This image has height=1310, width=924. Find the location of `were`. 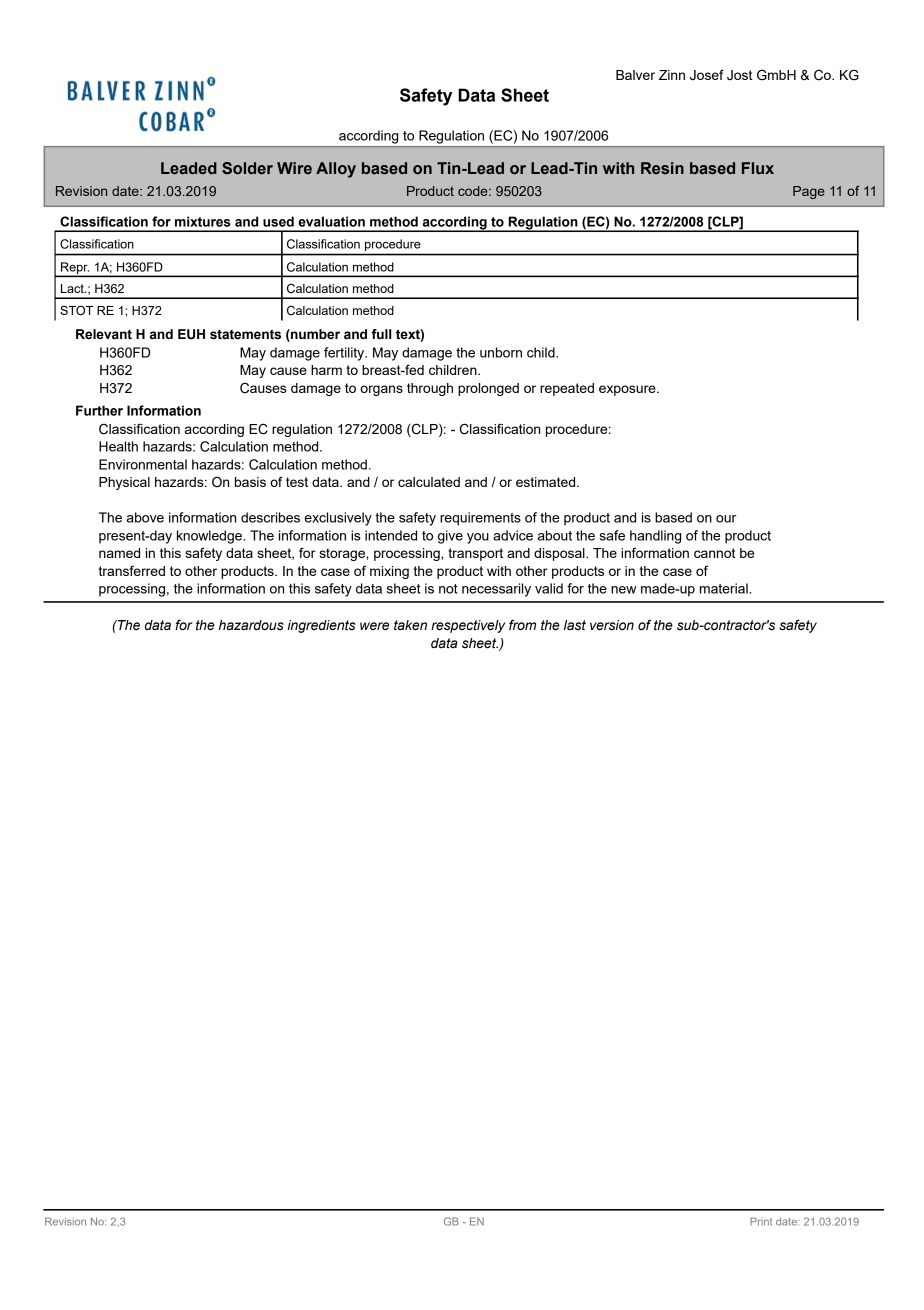

were is located at coordinates (374, 626).
